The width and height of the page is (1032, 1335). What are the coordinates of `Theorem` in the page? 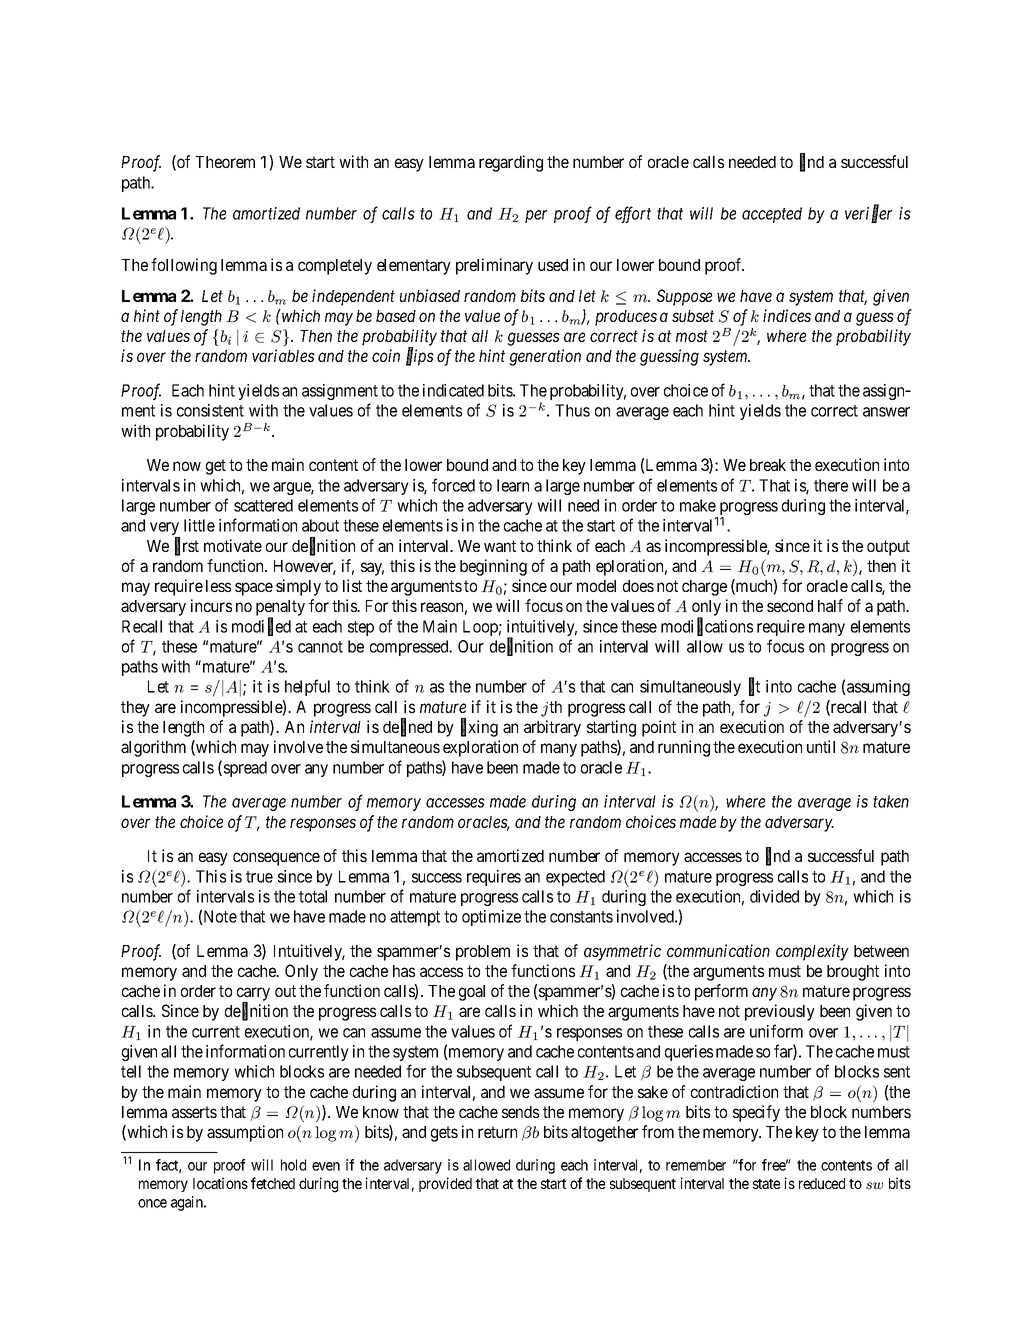 It's located at (225, 162).
